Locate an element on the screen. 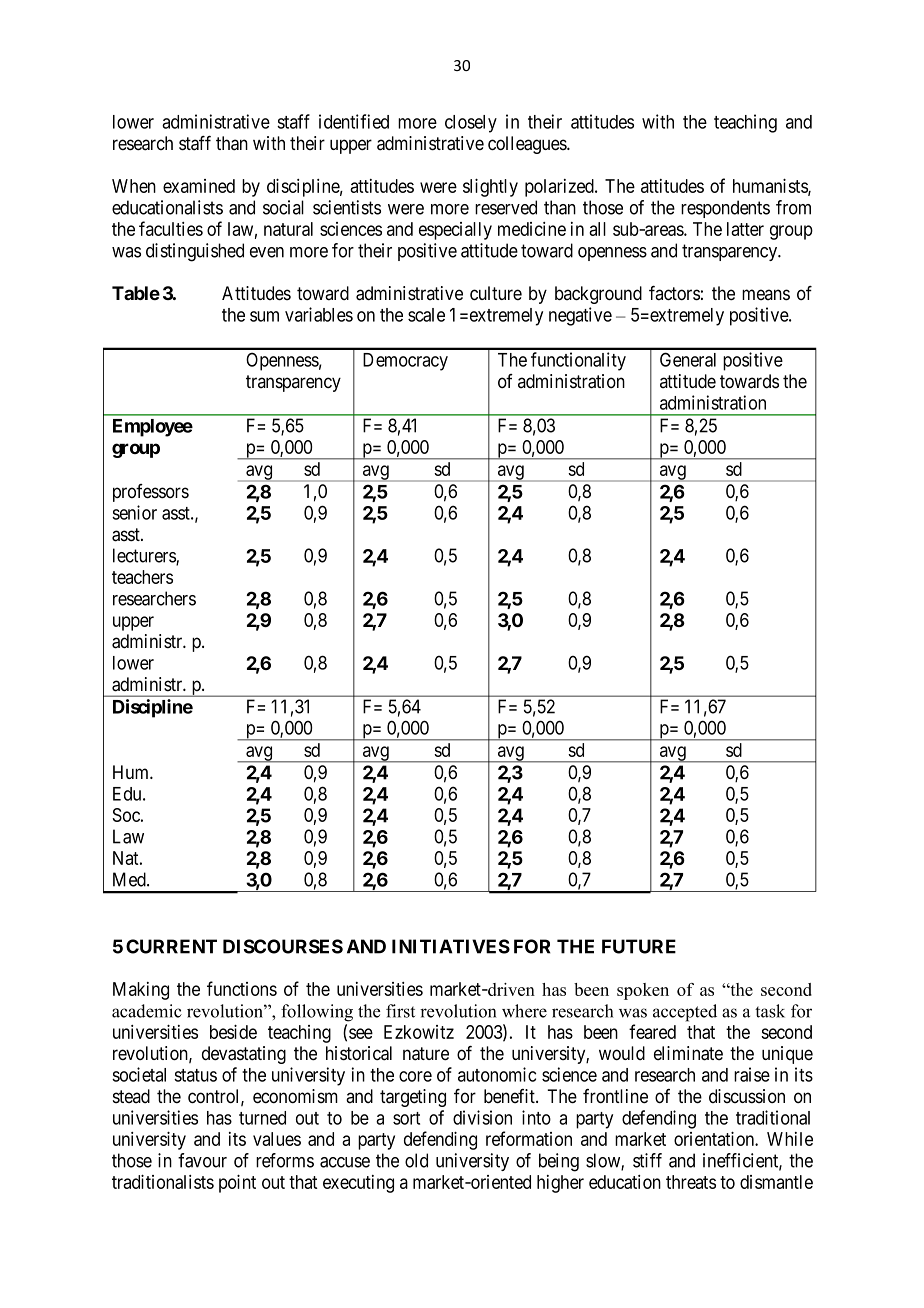  General is located at coordinates (688, 359).
